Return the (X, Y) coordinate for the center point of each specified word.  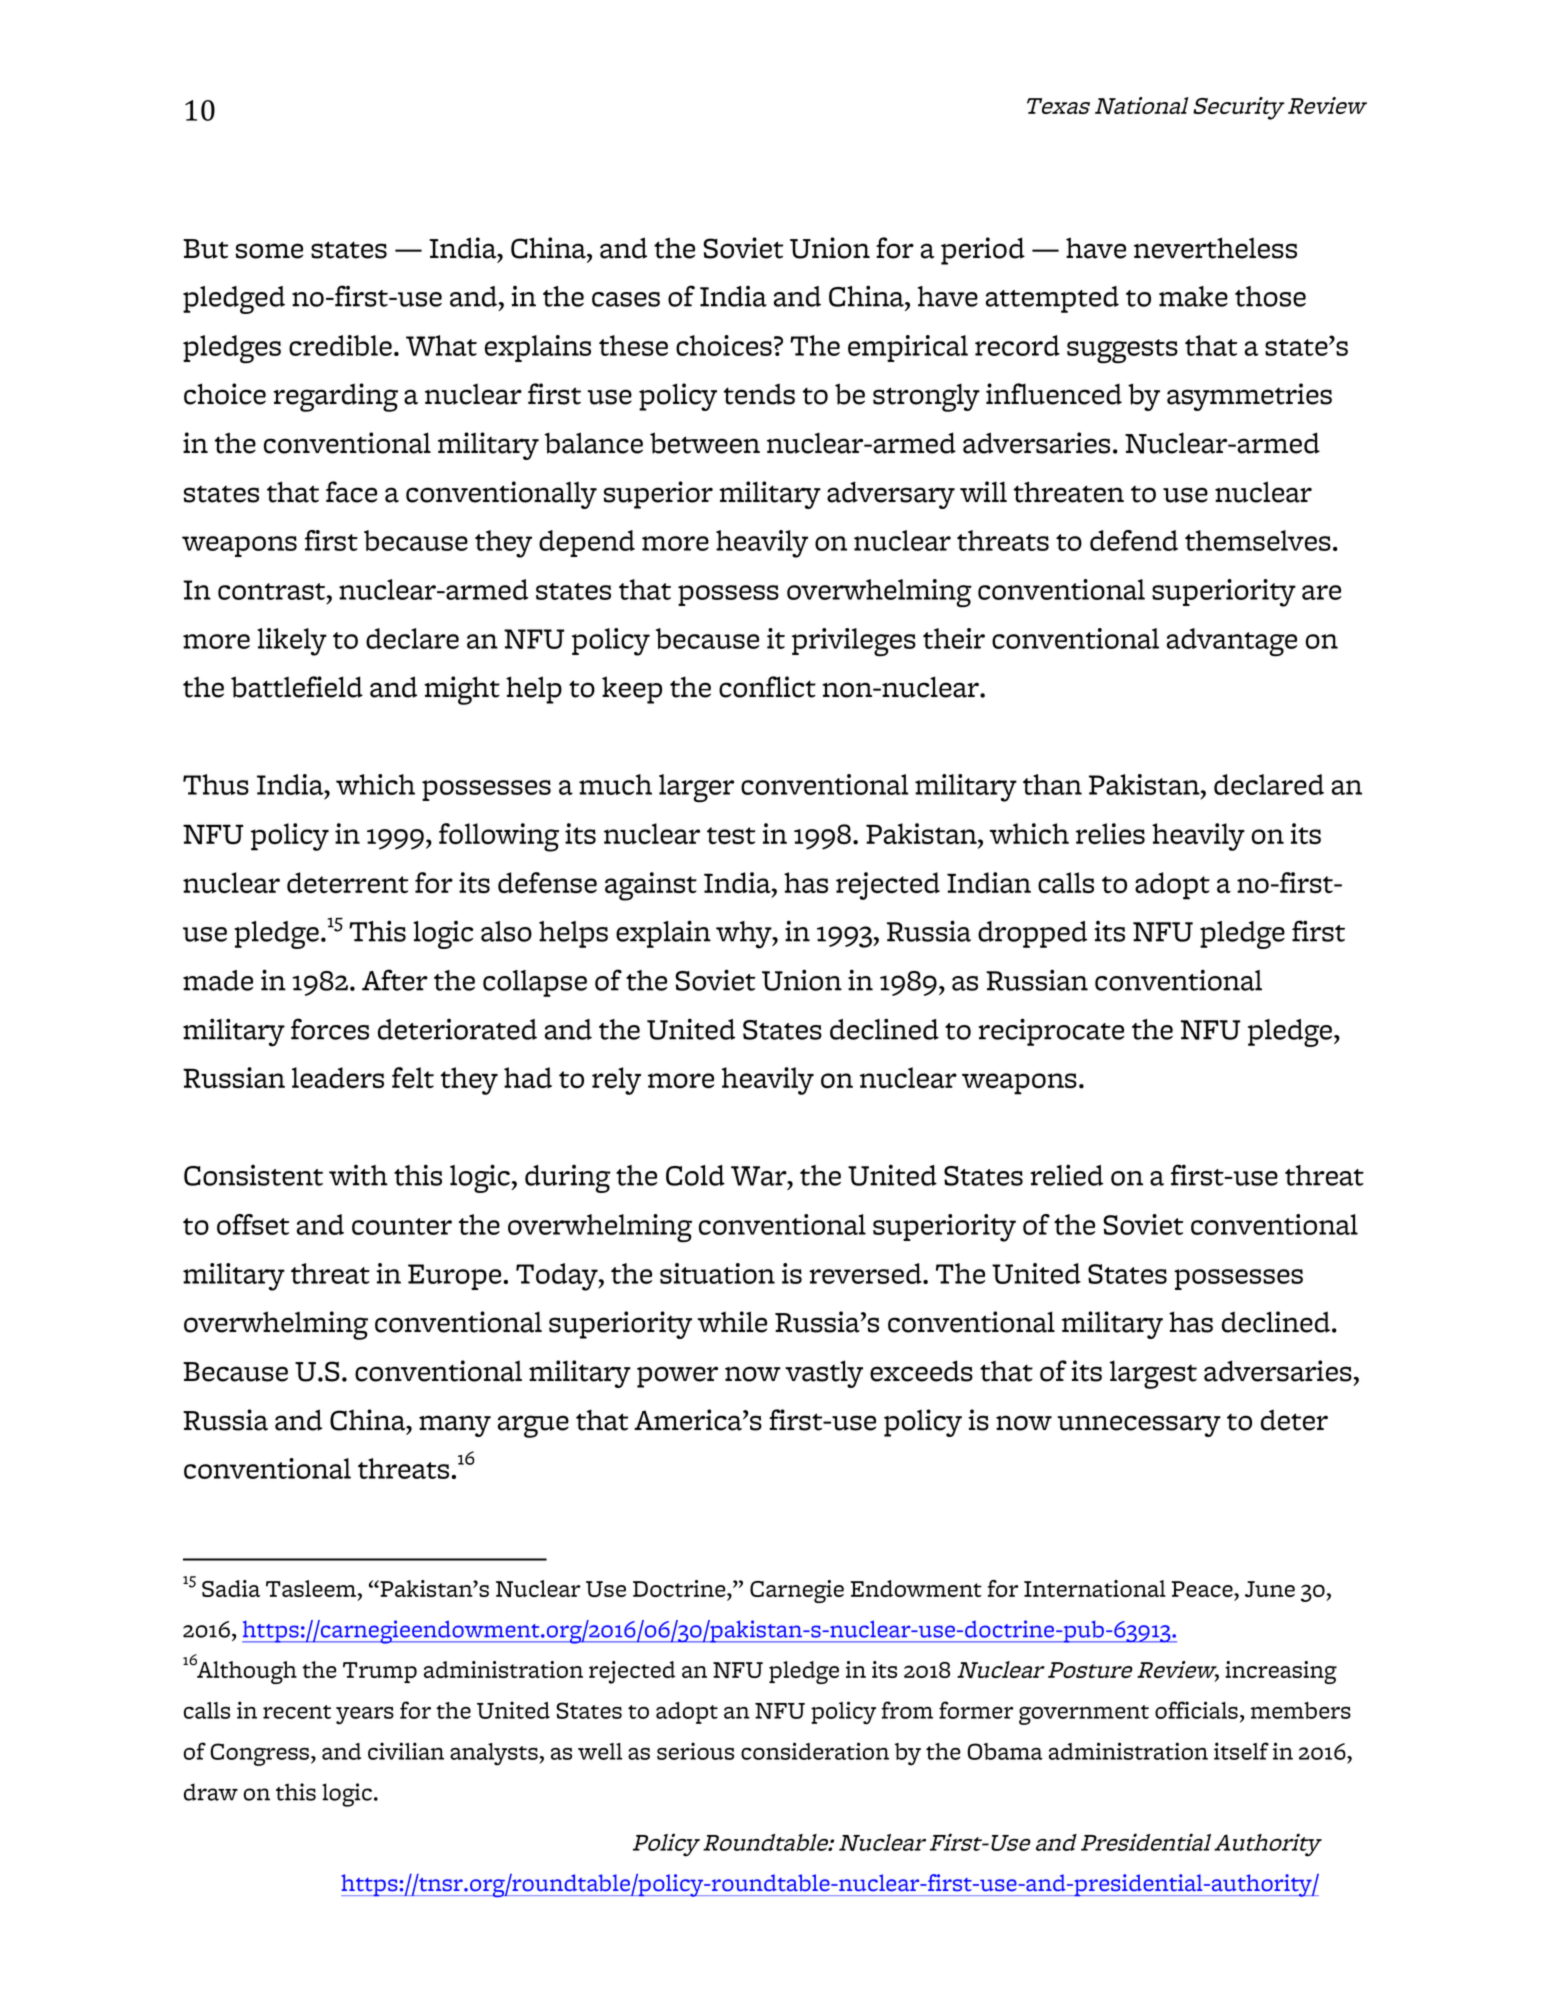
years (365, 1716)
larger (696, 788)
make (1193, 296)
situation (717, 1273)
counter (402, 1226)
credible (340, 345)
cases (626, 299)
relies (1110, 833)
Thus (216, 784)
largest (1153, 1374)
